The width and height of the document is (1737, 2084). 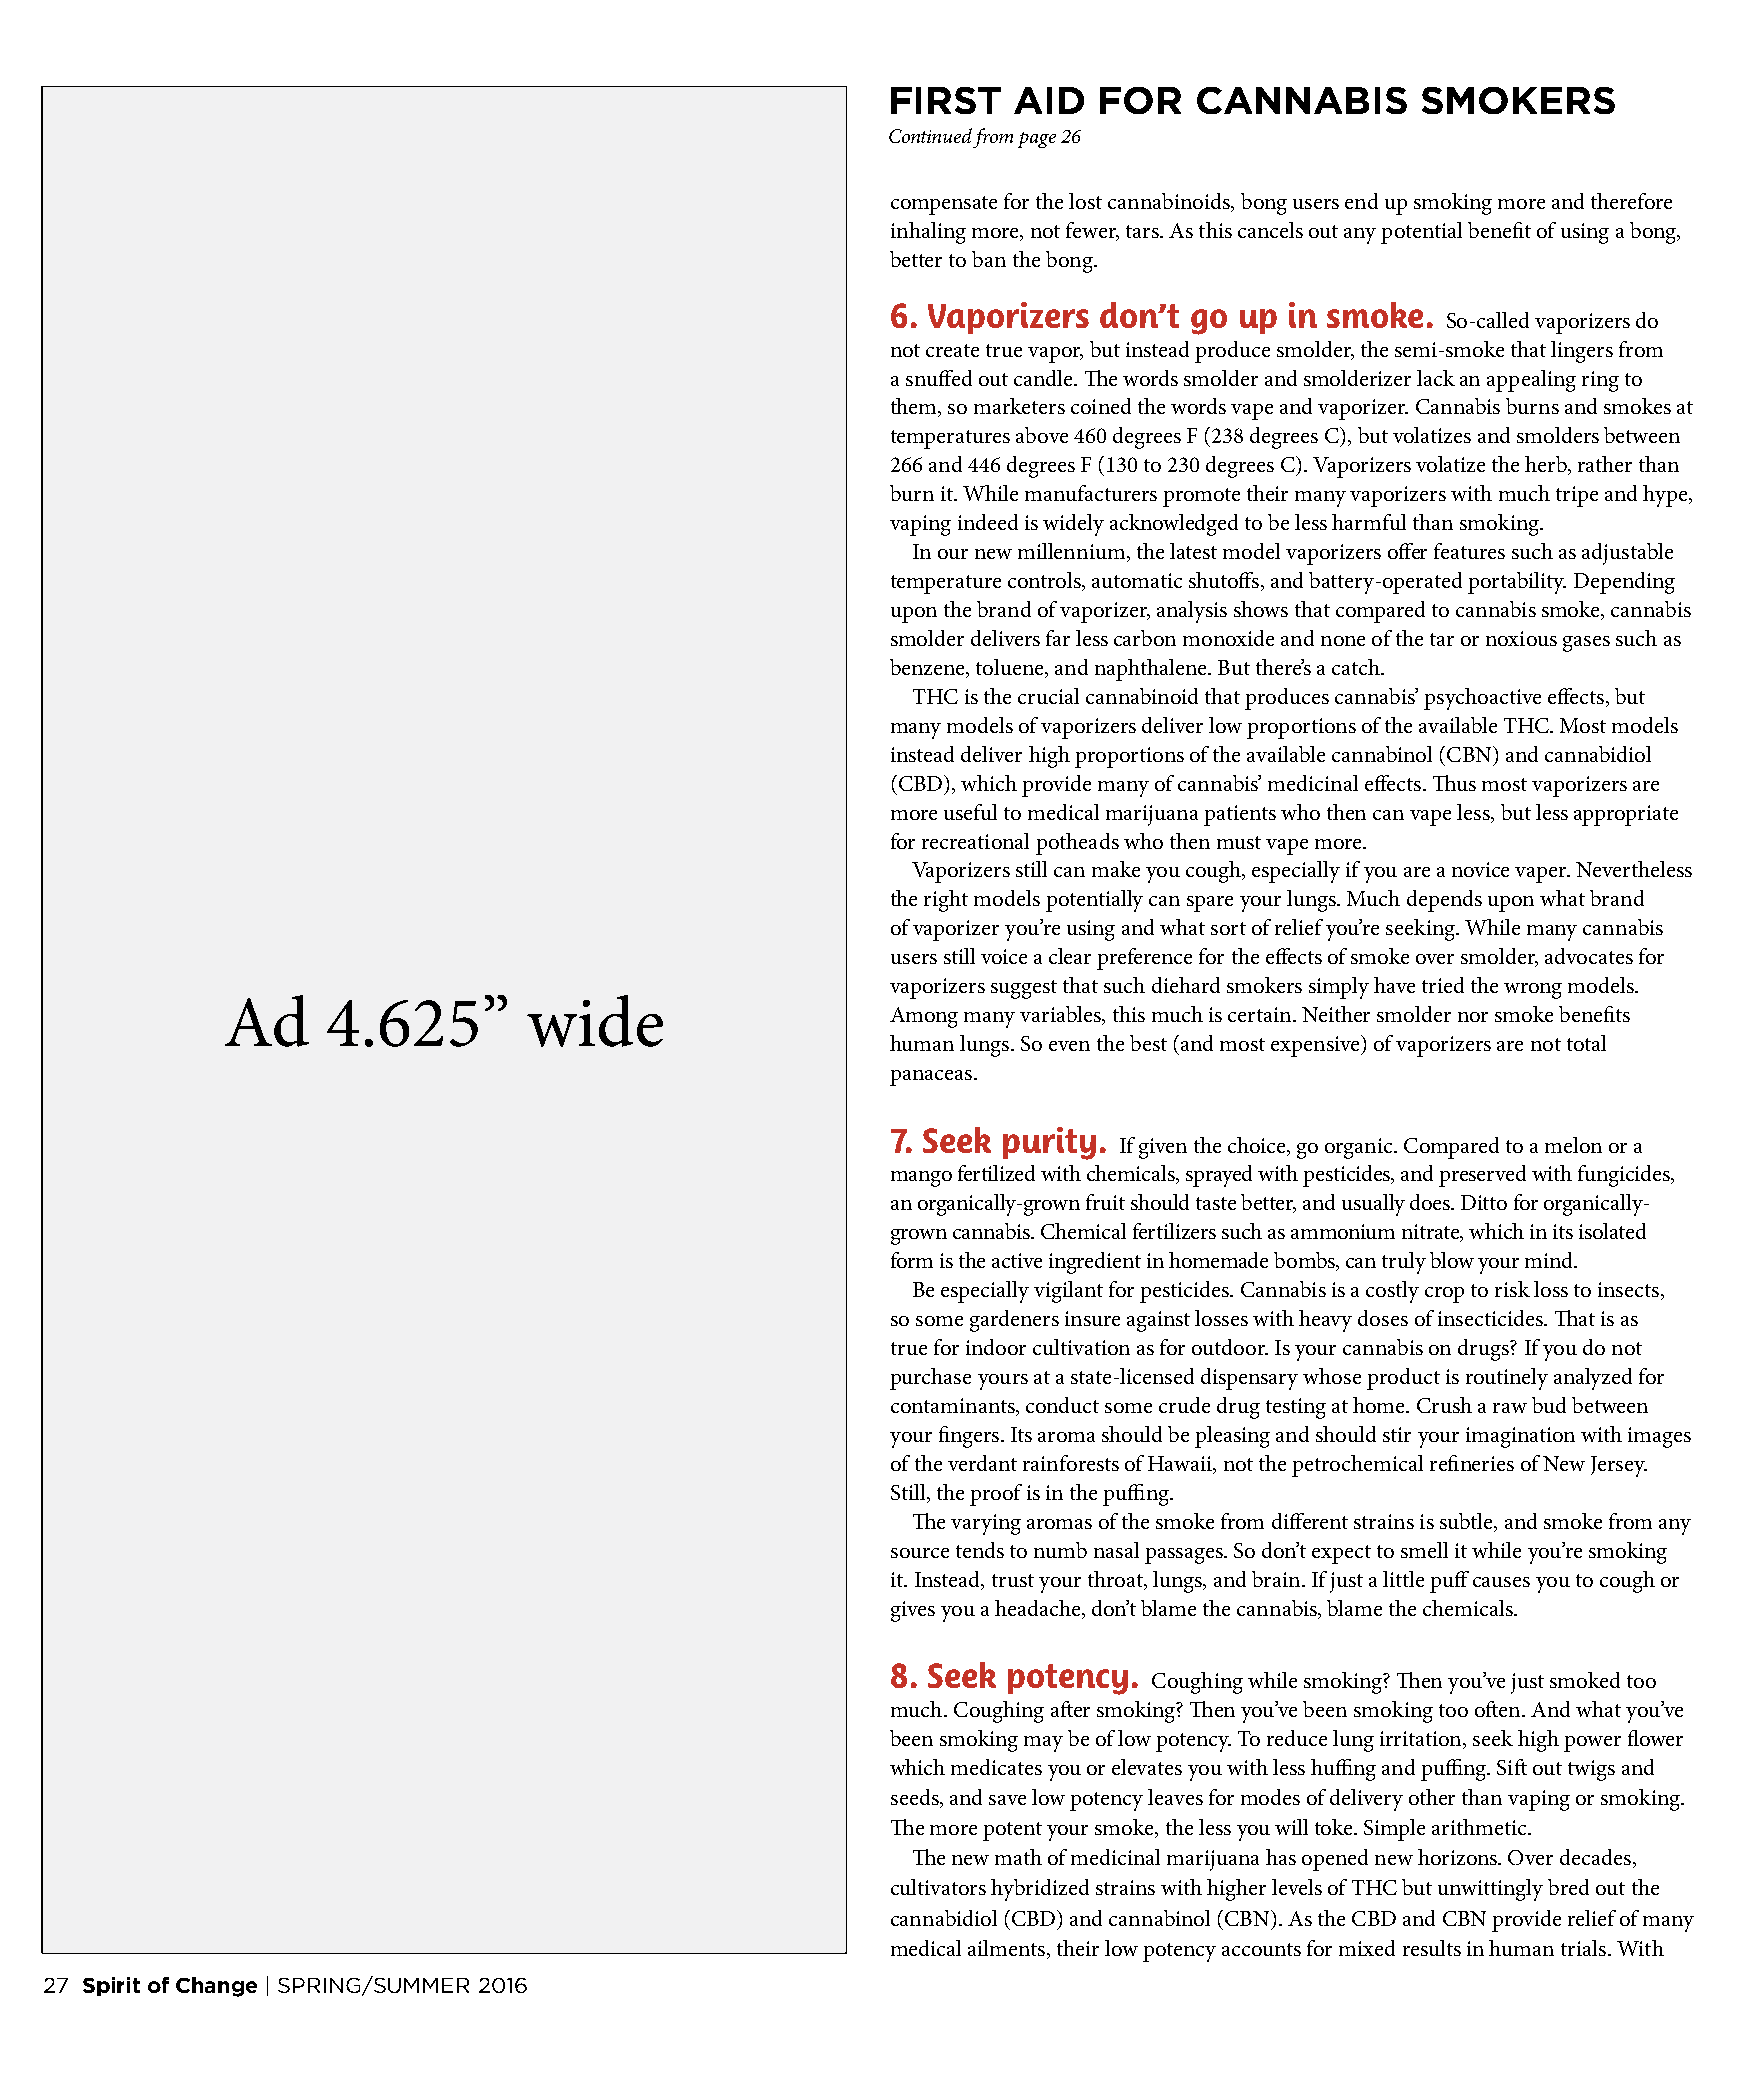 I want to click on useful, so click(x=970, y=812).
